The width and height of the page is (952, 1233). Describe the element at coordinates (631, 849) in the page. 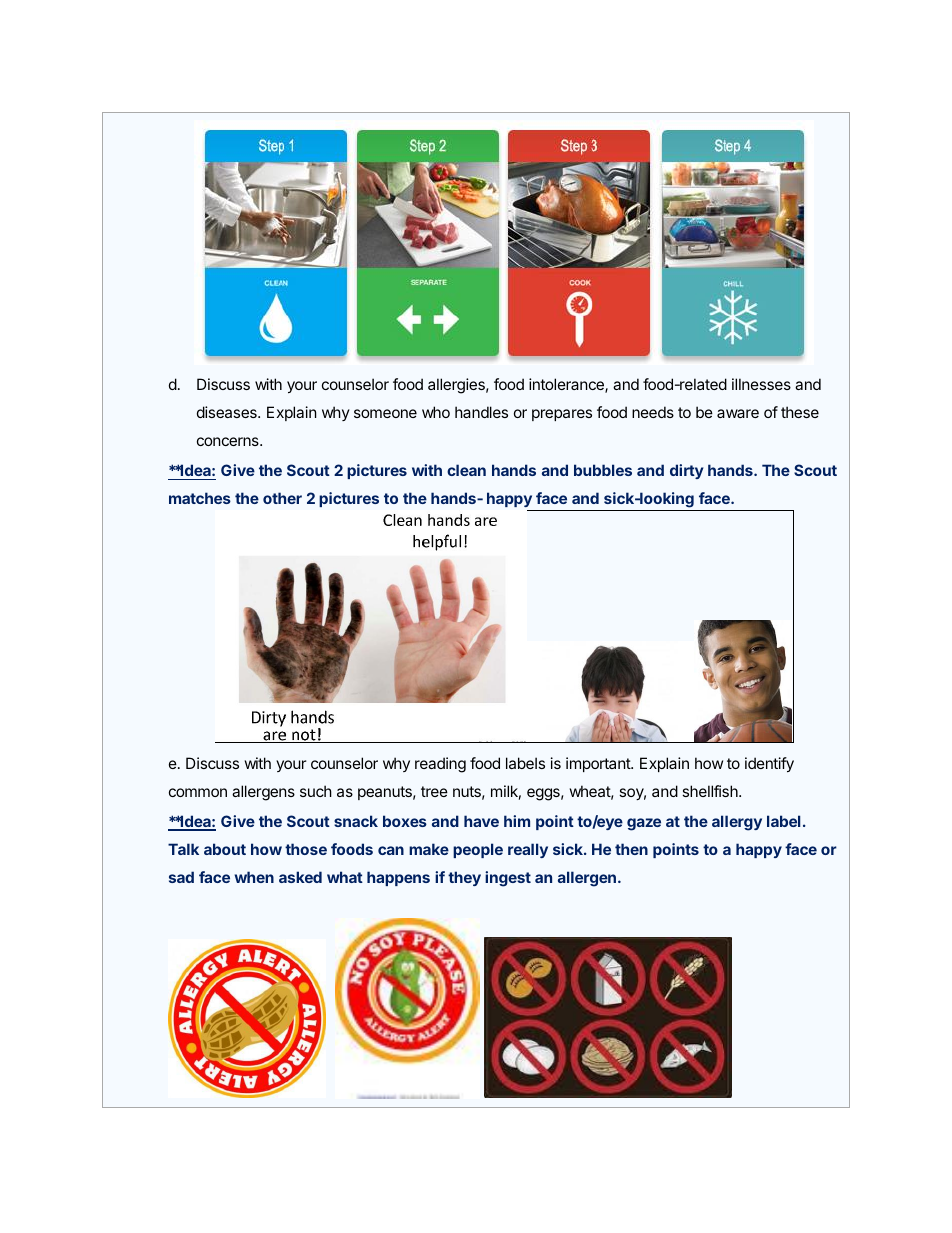

I see `then` at that location.
